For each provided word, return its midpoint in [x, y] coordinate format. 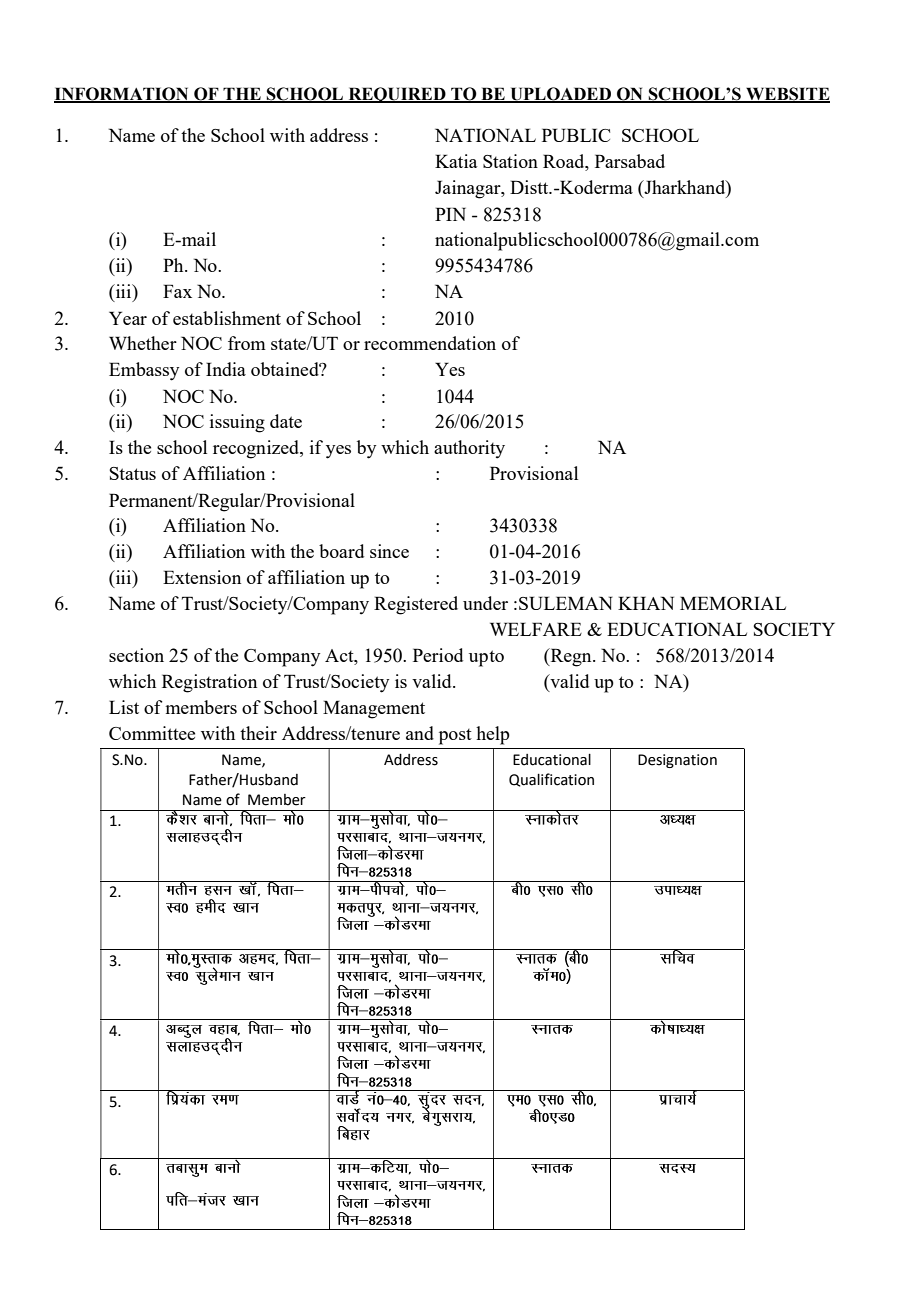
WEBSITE [787, 94]
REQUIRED [397, 95]
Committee [152, 733]
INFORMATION [122, 94]
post [455, 737]
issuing [237, 423]
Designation [677, 761]
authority [469, 449]
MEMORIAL [733, 603]
